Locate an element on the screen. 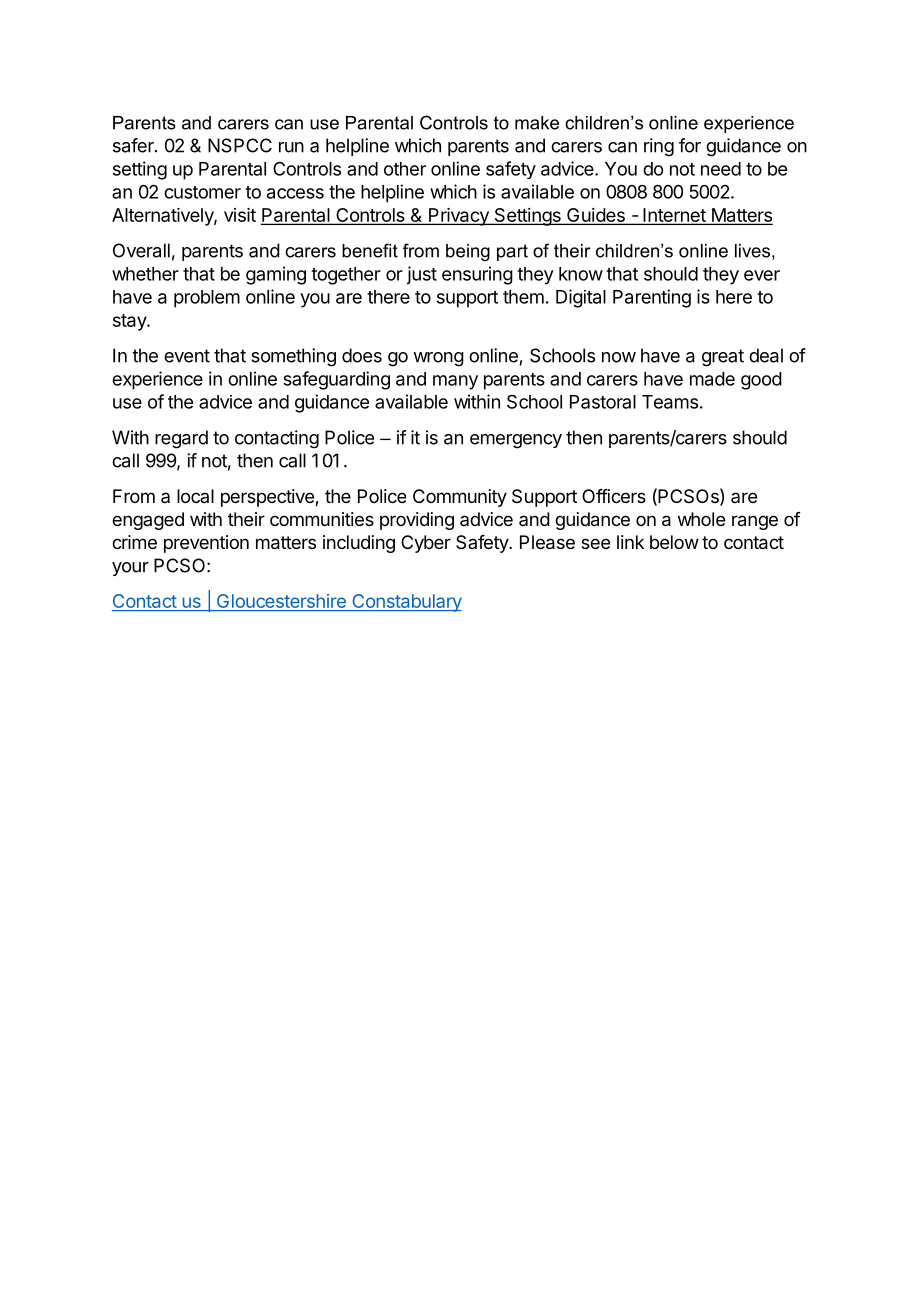 This screenshot has height=1308, width=924. for is located at coordinates (690, 145).
